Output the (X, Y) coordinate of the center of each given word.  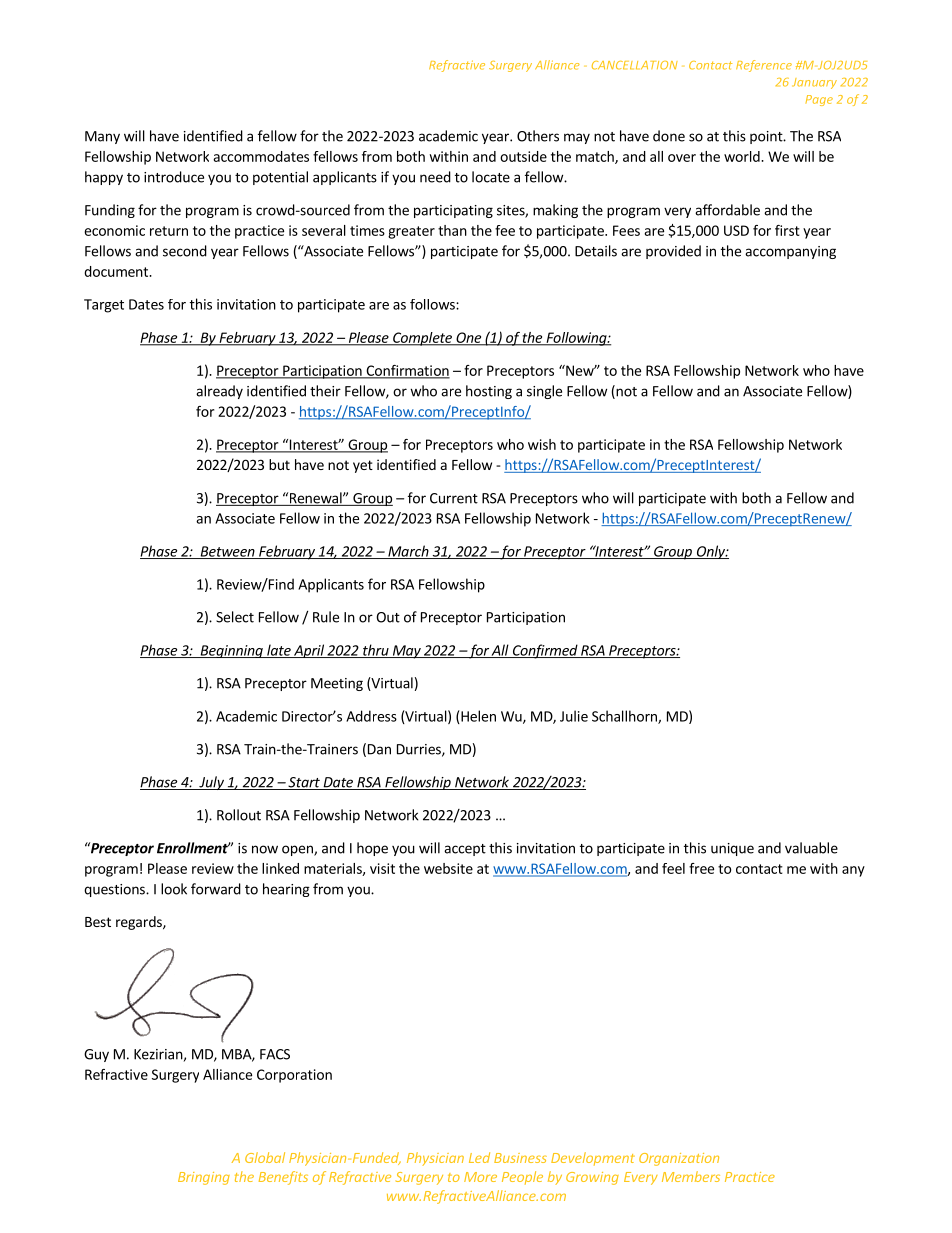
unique (732, 849)
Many (102, 137)
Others (538, 136)
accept (465, 850)
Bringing (204, 1178)
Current (454, 498)
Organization (679, 1159)
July (211, 783)
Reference (764, 66)
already (219, 392)
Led (479, 1157)
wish (542, 444)
